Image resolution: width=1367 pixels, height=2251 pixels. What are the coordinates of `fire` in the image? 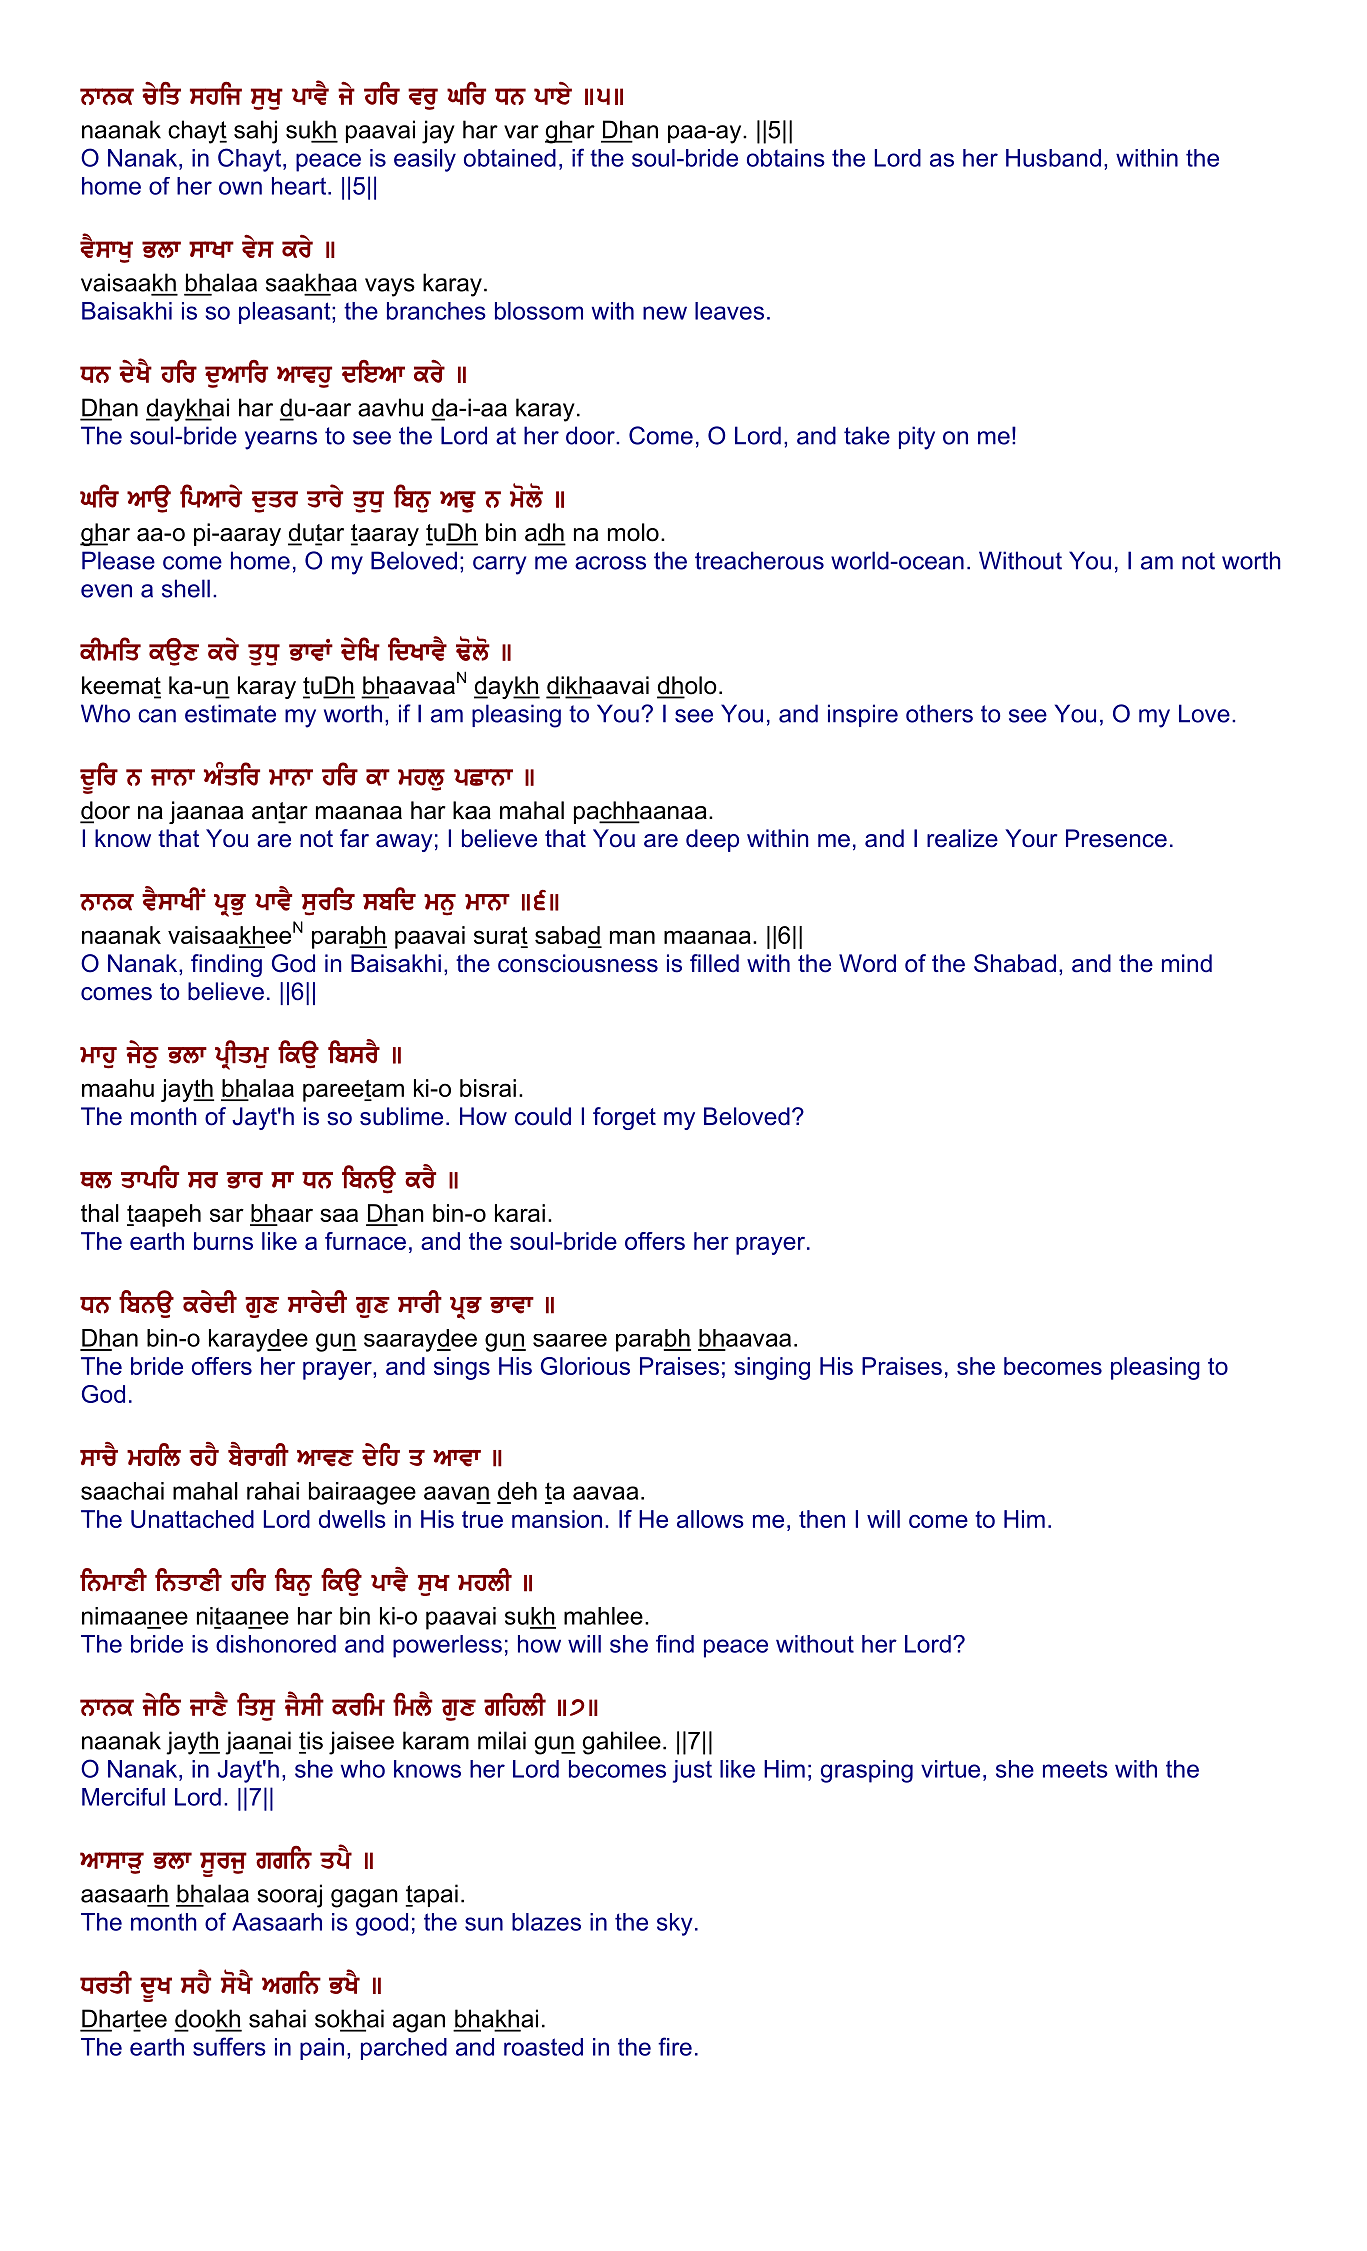 It's located at (675, 2046).
